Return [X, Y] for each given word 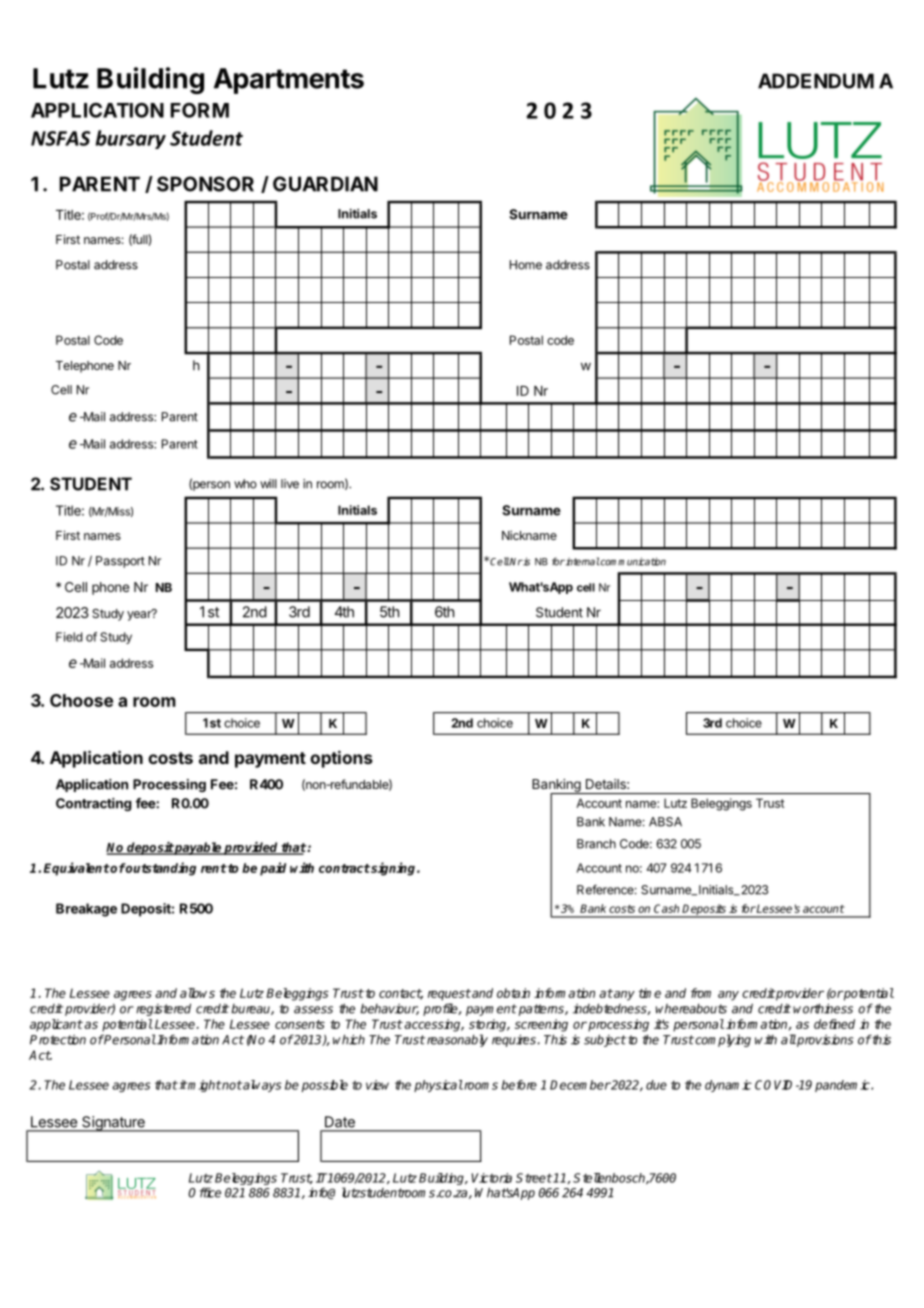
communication [632, 561]
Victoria [492, 1178]
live [290, 484]
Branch [596, 844]
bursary [131, 139]
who [245, 484]
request [449, 995]
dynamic [728, 1086]
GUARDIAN [325, 184]
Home [526, 265]
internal [582, 561]
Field [69, 637]
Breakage [86, 910]
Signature [113, 1124]
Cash [666, 908]
